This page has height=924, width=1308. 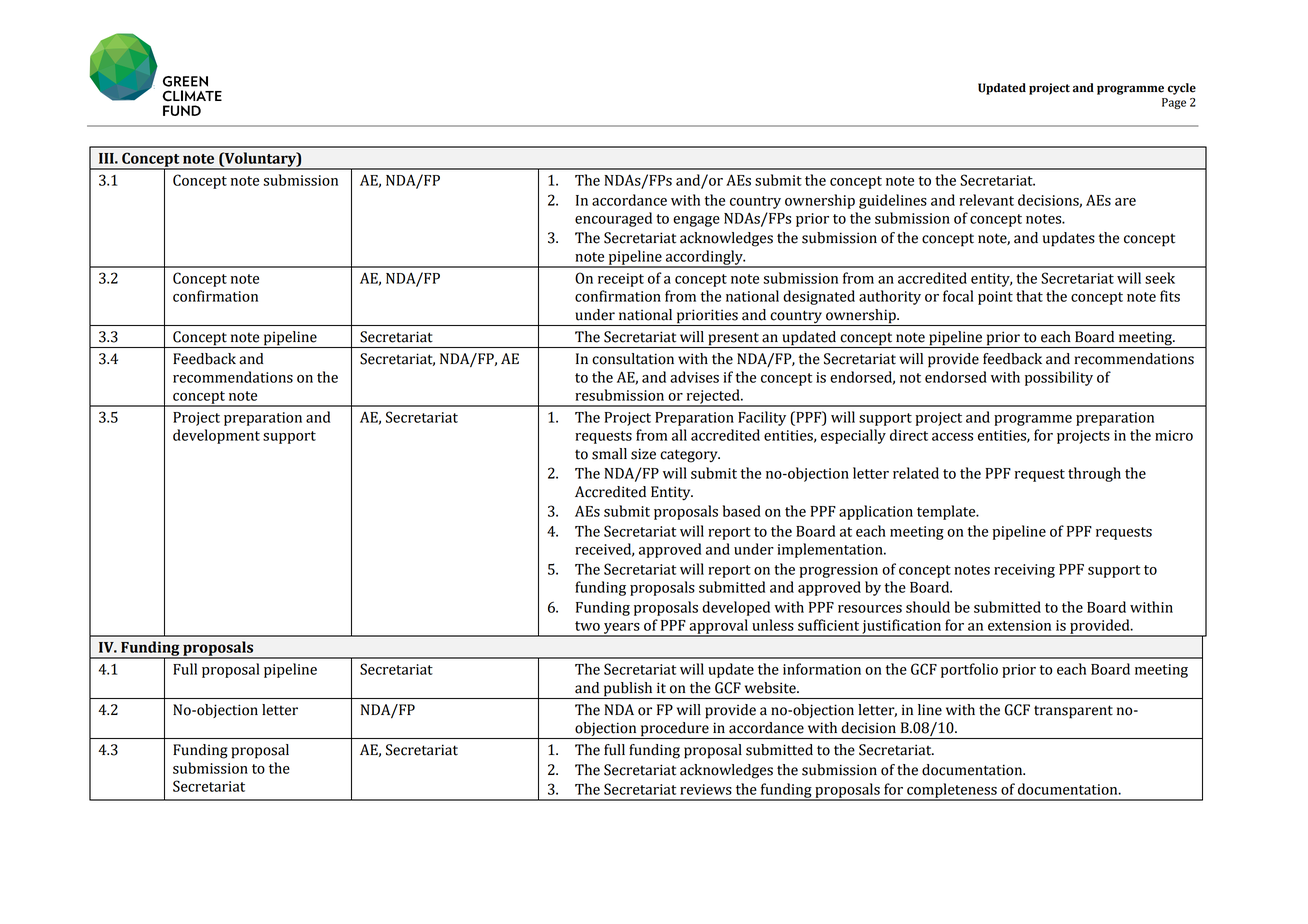 What do you see at coordinates (1029, 296) in the page?
I see `that` at bounding box center [1029, 296].
